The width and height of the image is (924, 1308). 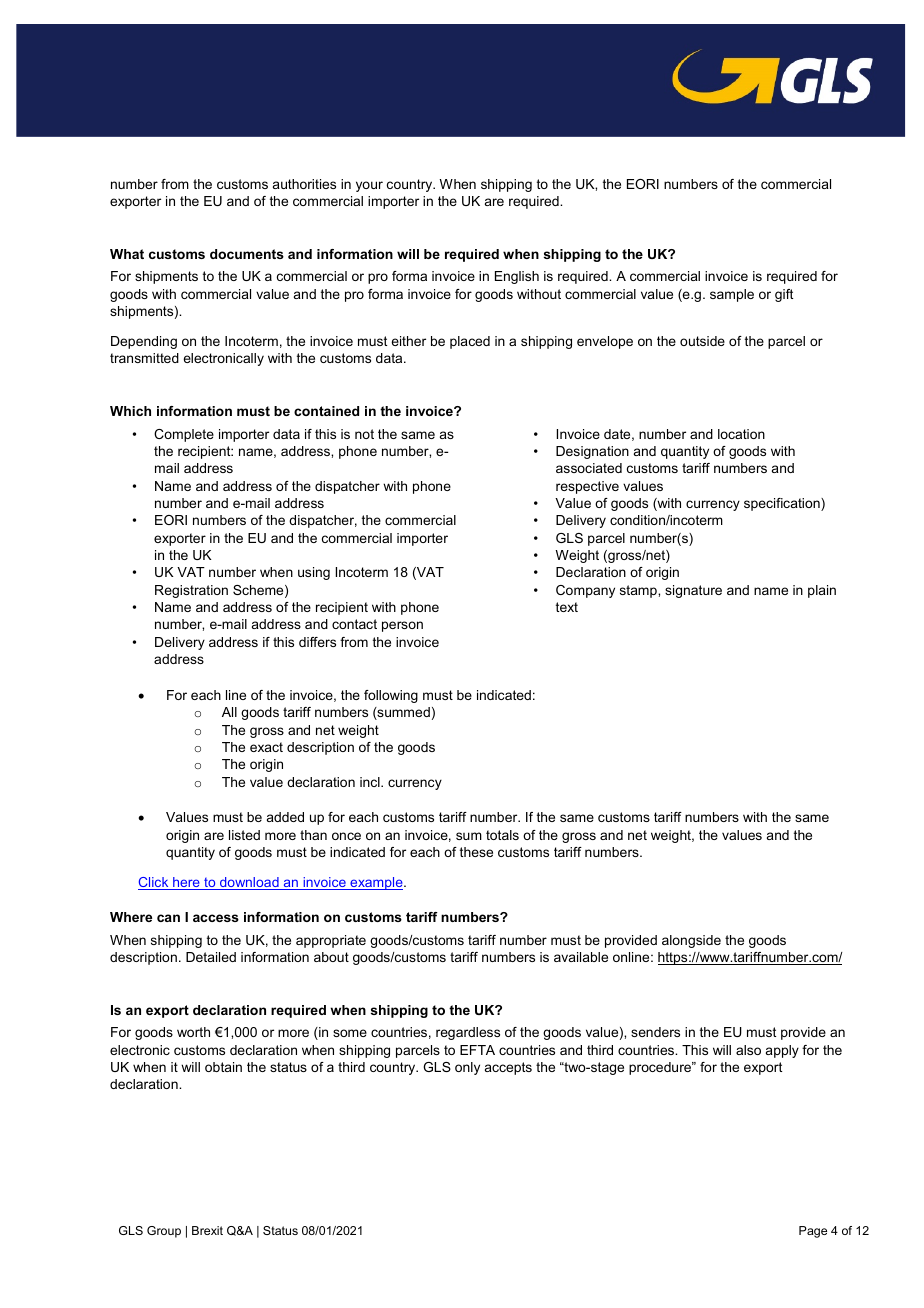 What do you see at coordinates (266, 747) in the image?
I see `exact` at bounding box center [266, 747].
